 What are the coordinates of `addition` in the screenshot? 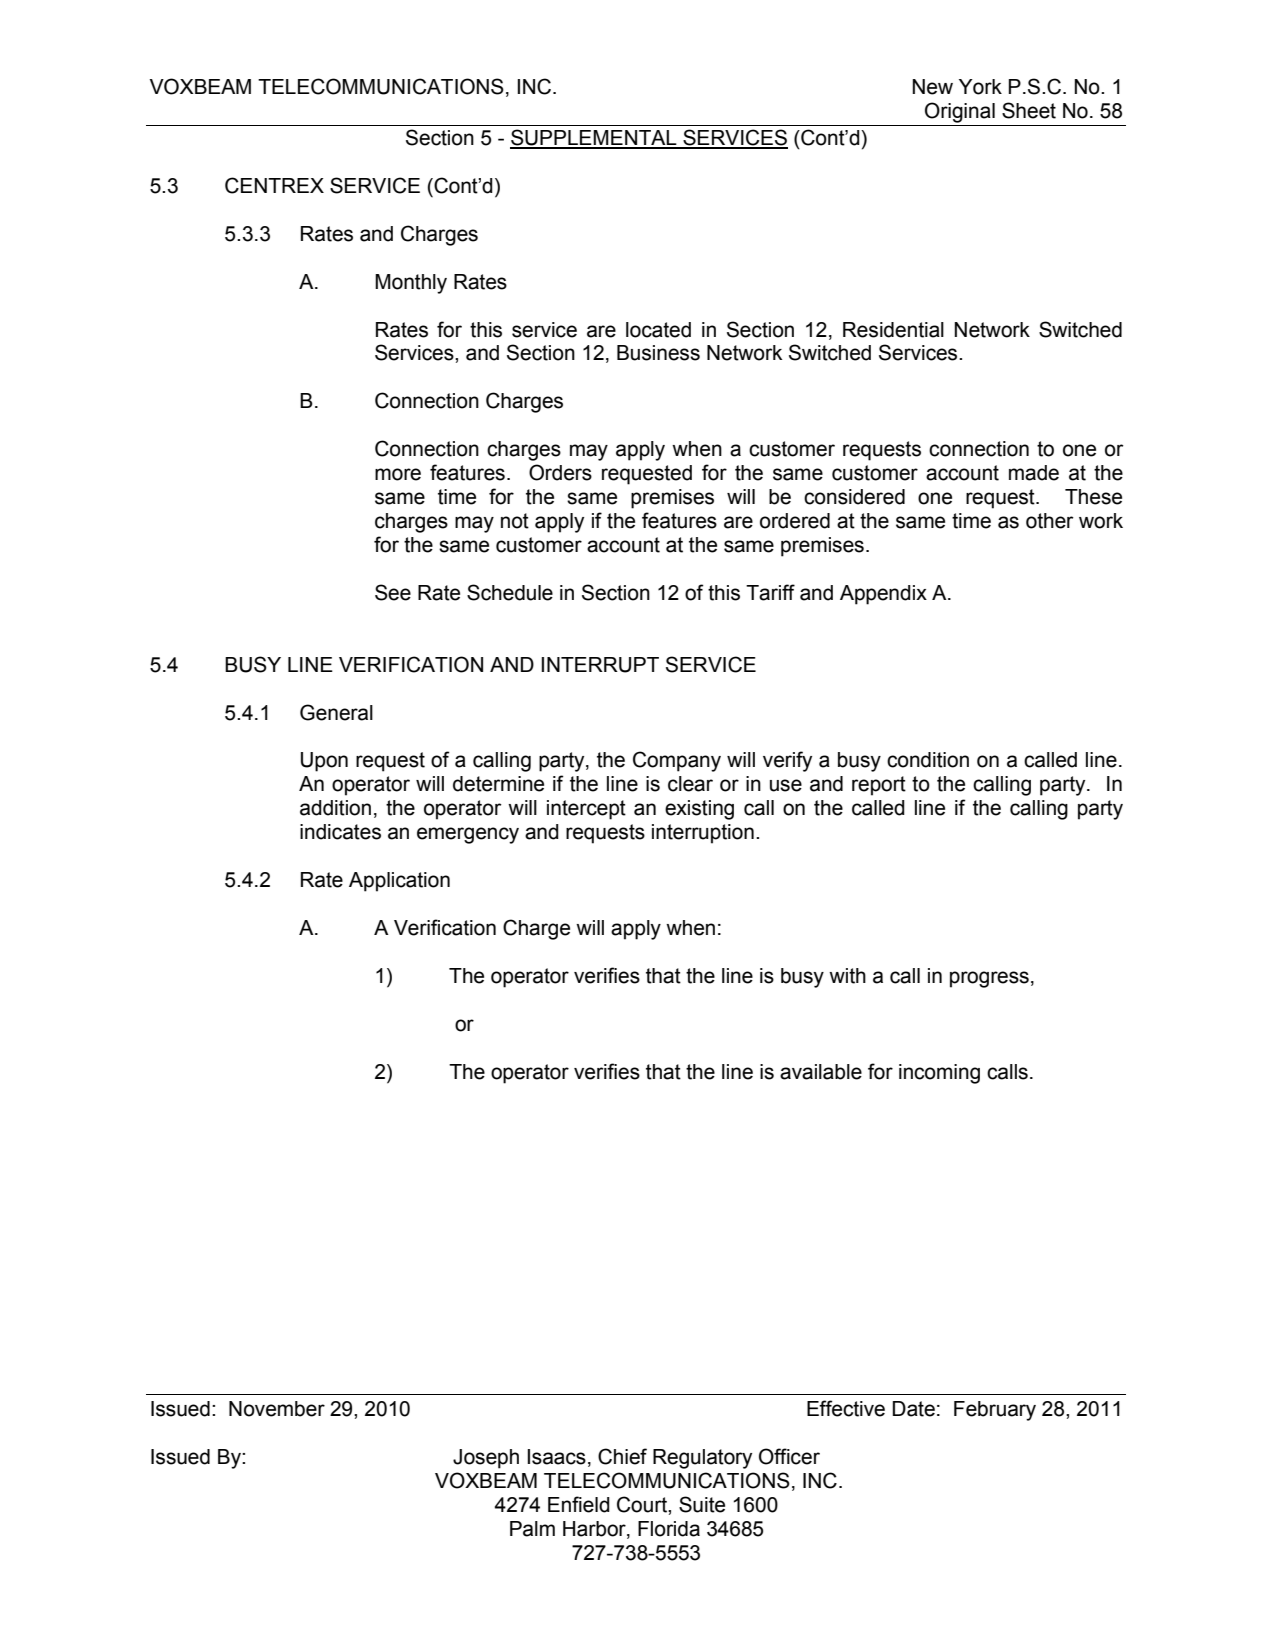 It's located at (335, 808).
